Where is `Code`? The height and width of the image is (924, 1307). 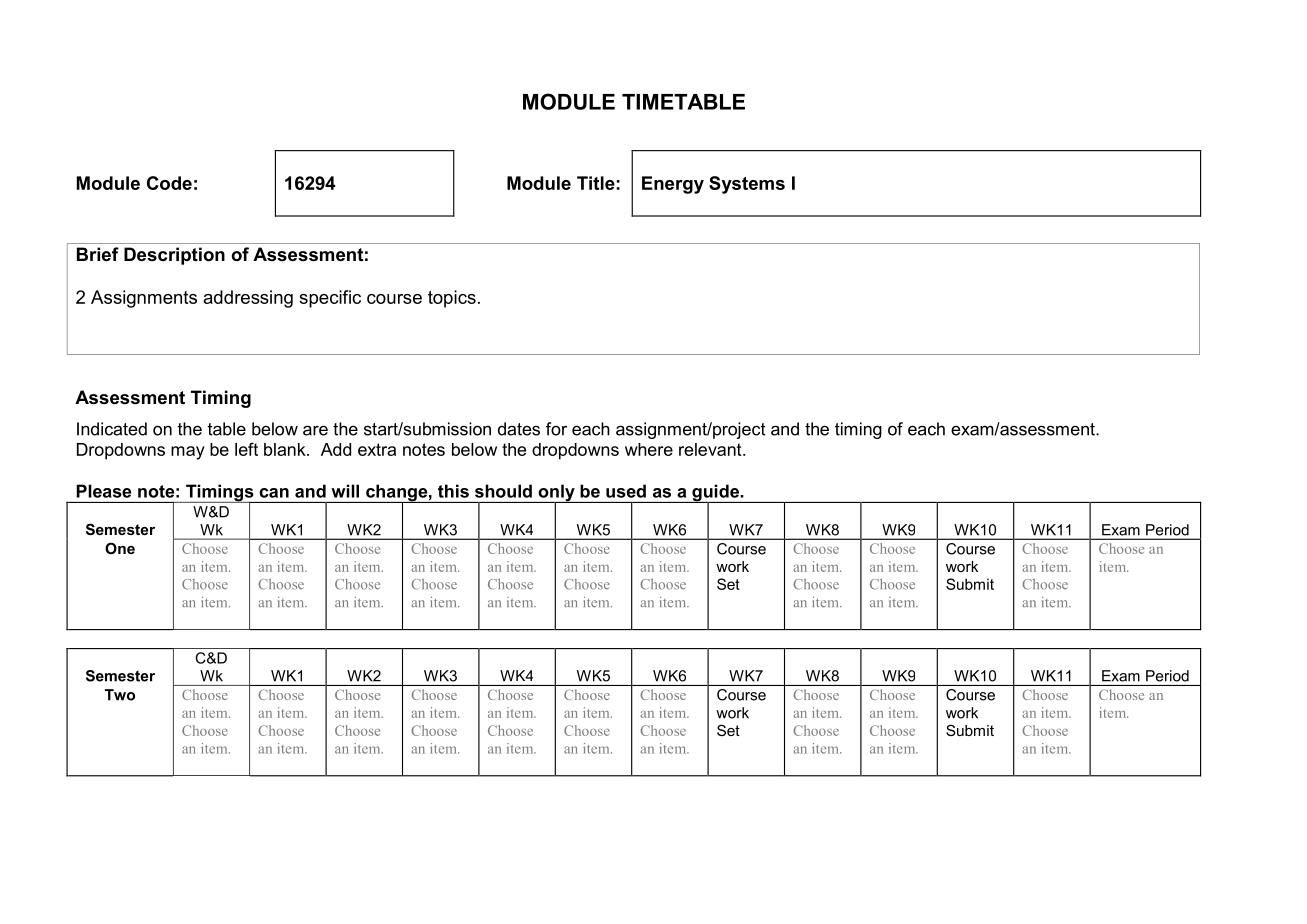
Code is located at coordinates (169, 183).
